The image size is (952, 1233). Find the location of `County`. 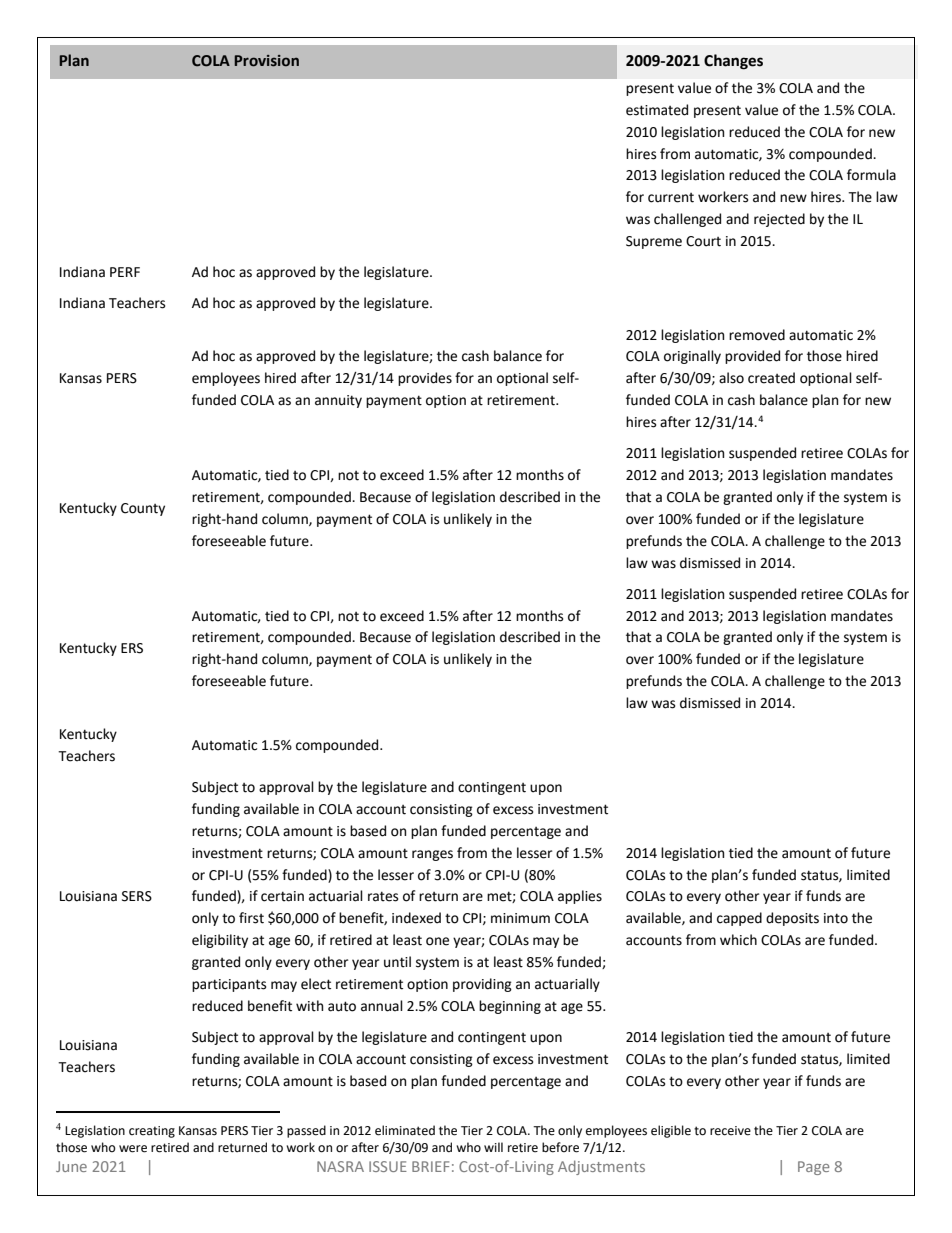

County is located at coordinates (143, 509).
